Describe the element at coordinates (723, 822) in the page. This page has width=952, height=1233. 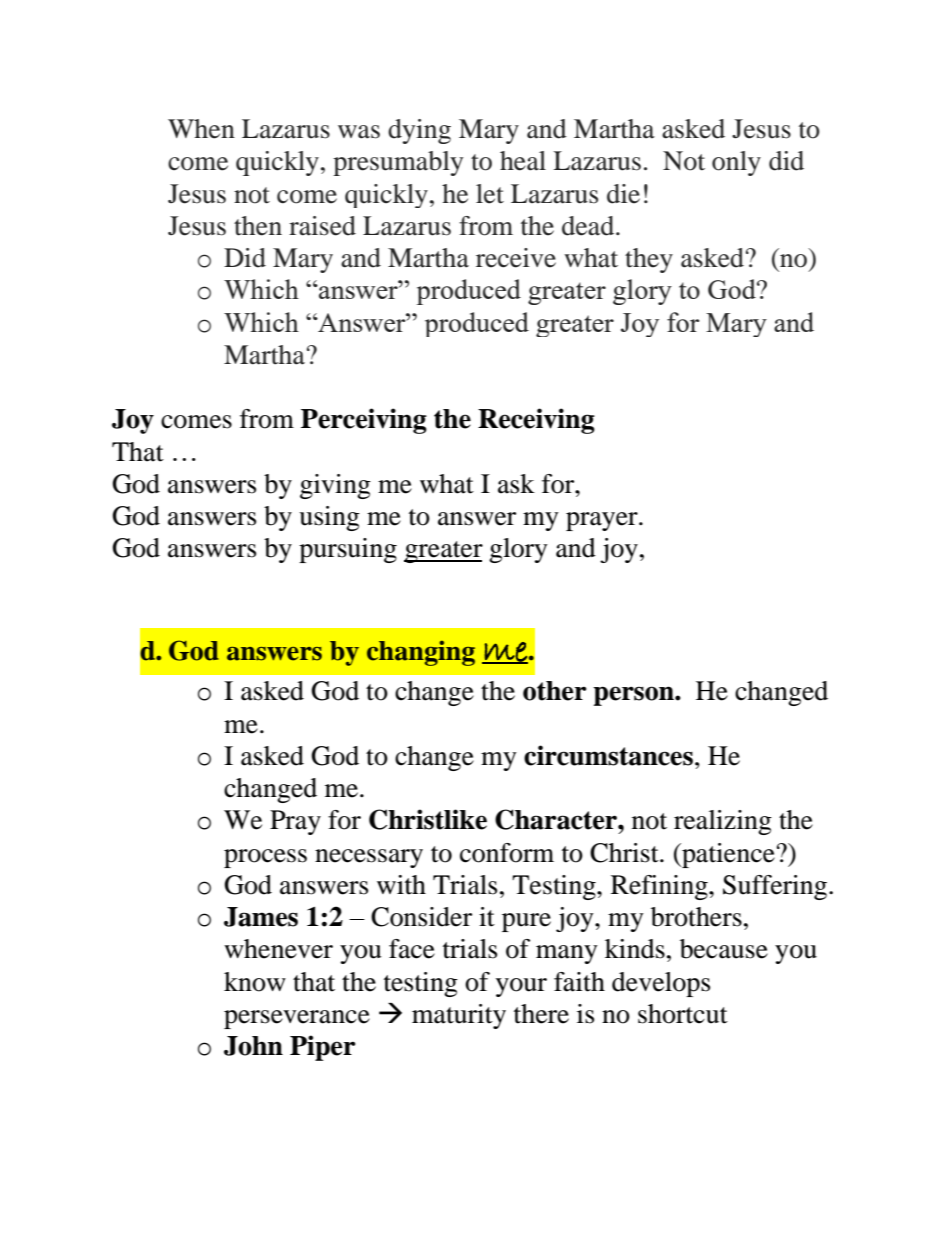
I see `realizing` at that location.
